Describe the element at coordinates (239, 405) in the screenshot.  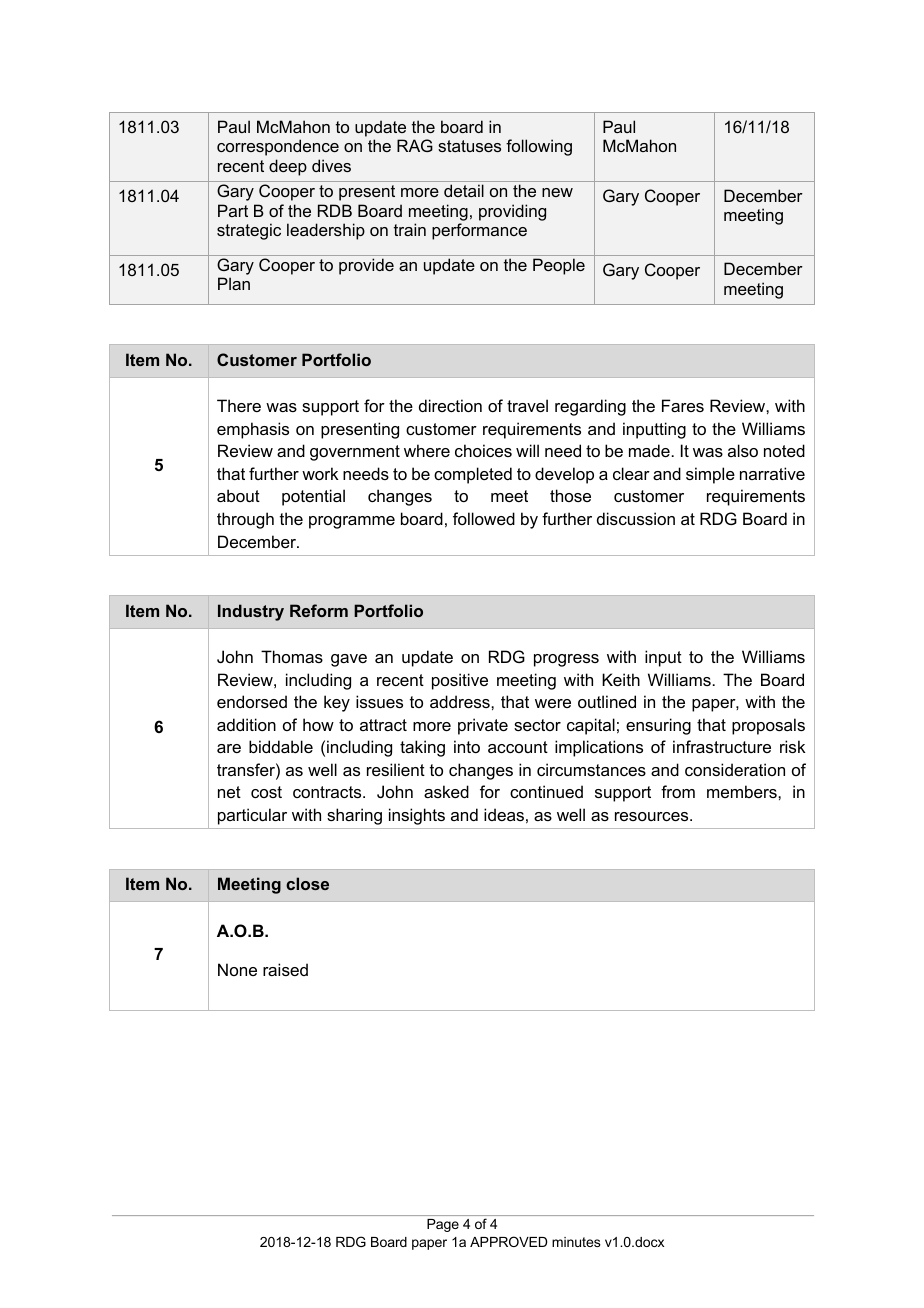
I see `There` at that location.
